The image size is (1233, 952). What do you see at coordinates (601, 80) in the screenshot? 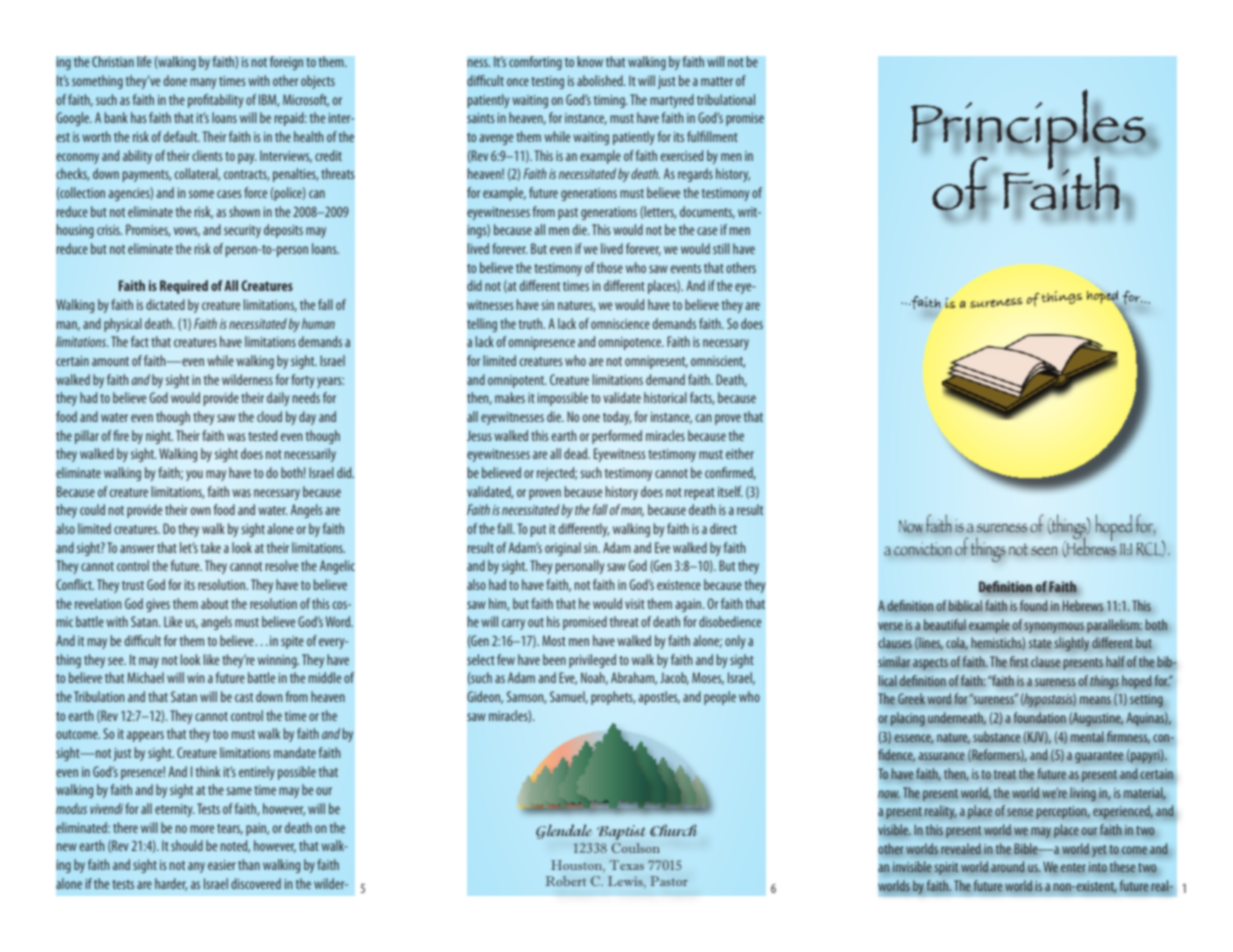
I see `abolished` at bounding box center [601, 80].
